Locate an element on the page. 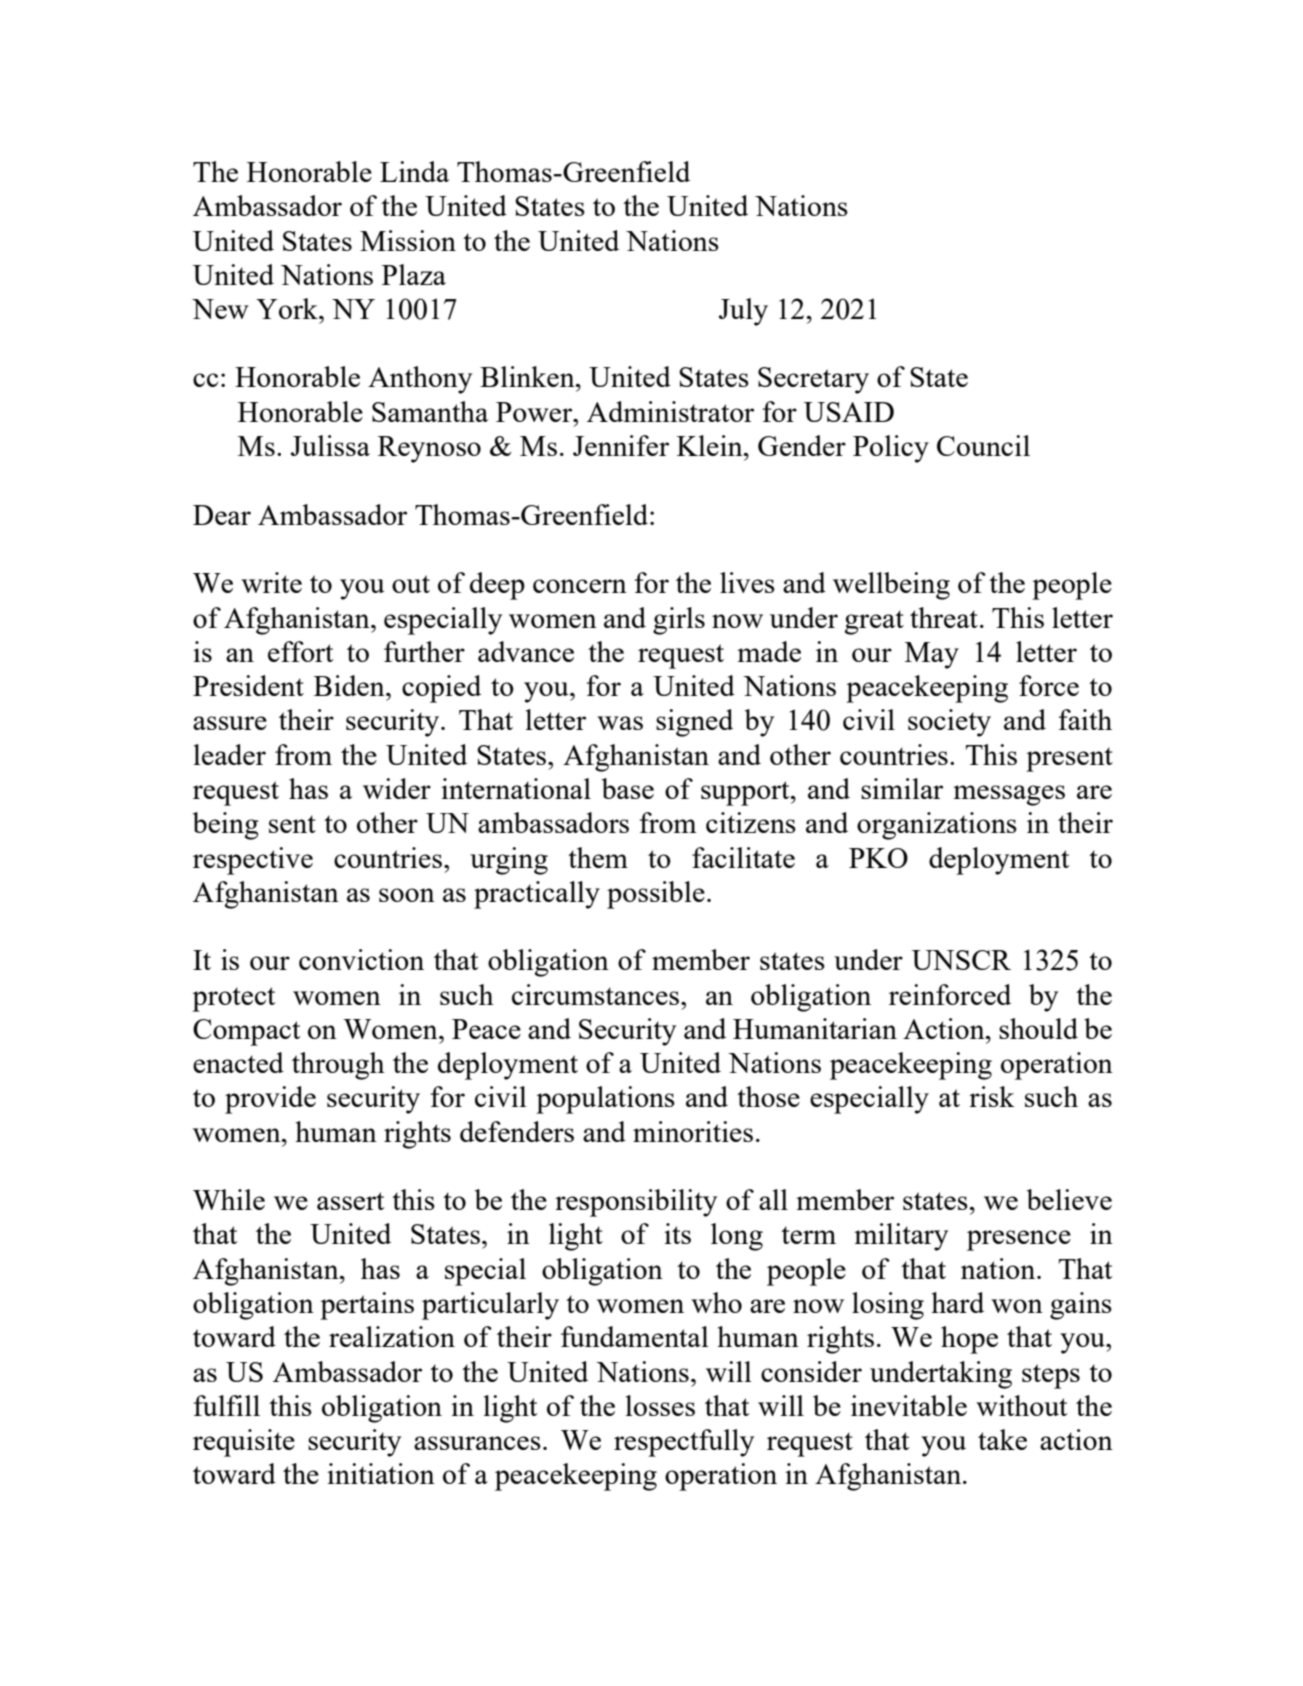 The width and height of the page is (1303, 1686). Secretary is located at coordinates (813, 380).
